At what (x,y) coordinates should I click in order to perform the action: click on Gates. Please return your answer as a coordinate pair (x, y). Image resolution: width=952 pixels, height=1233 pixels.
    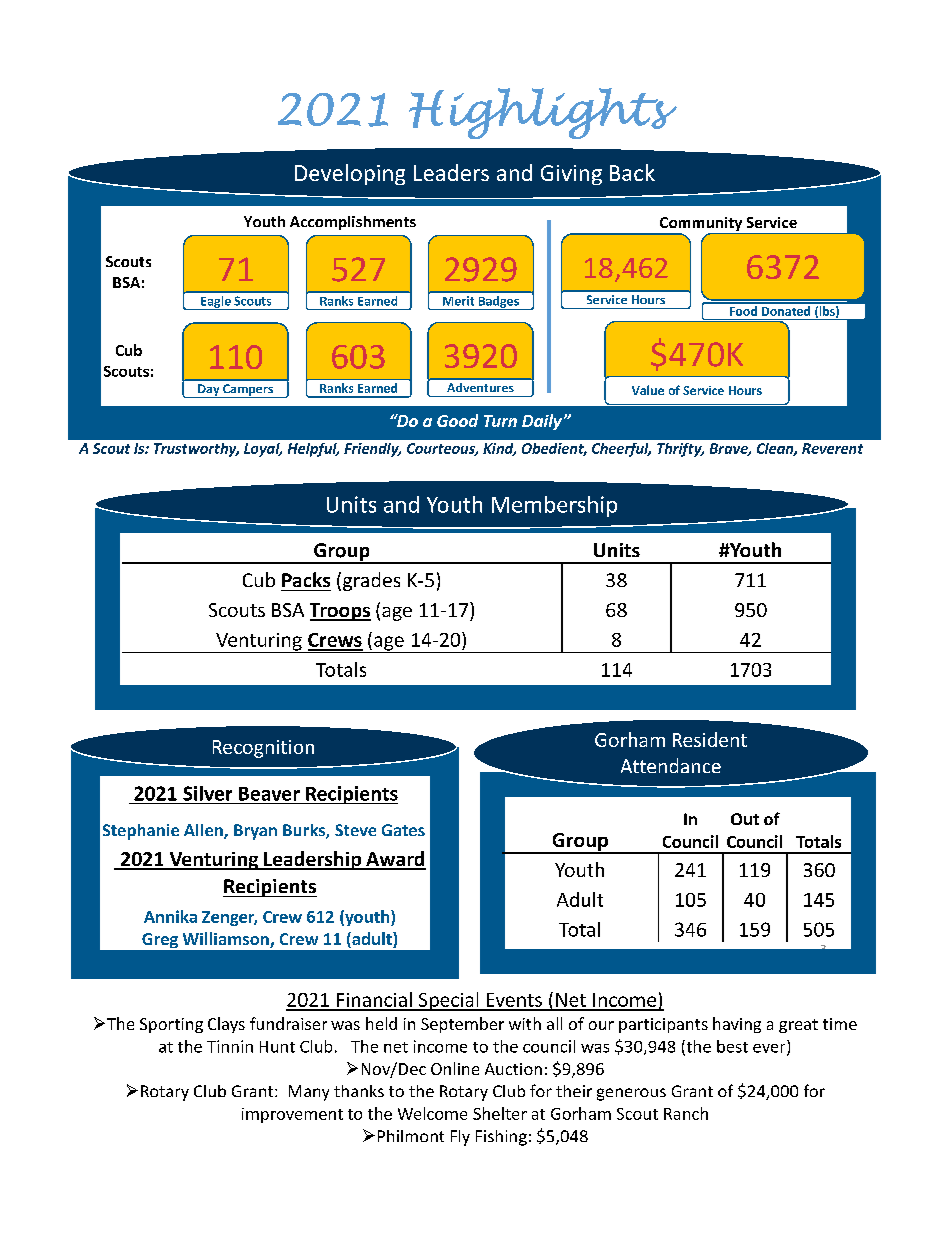
    Looking at the image, I should click on (403, 830).
